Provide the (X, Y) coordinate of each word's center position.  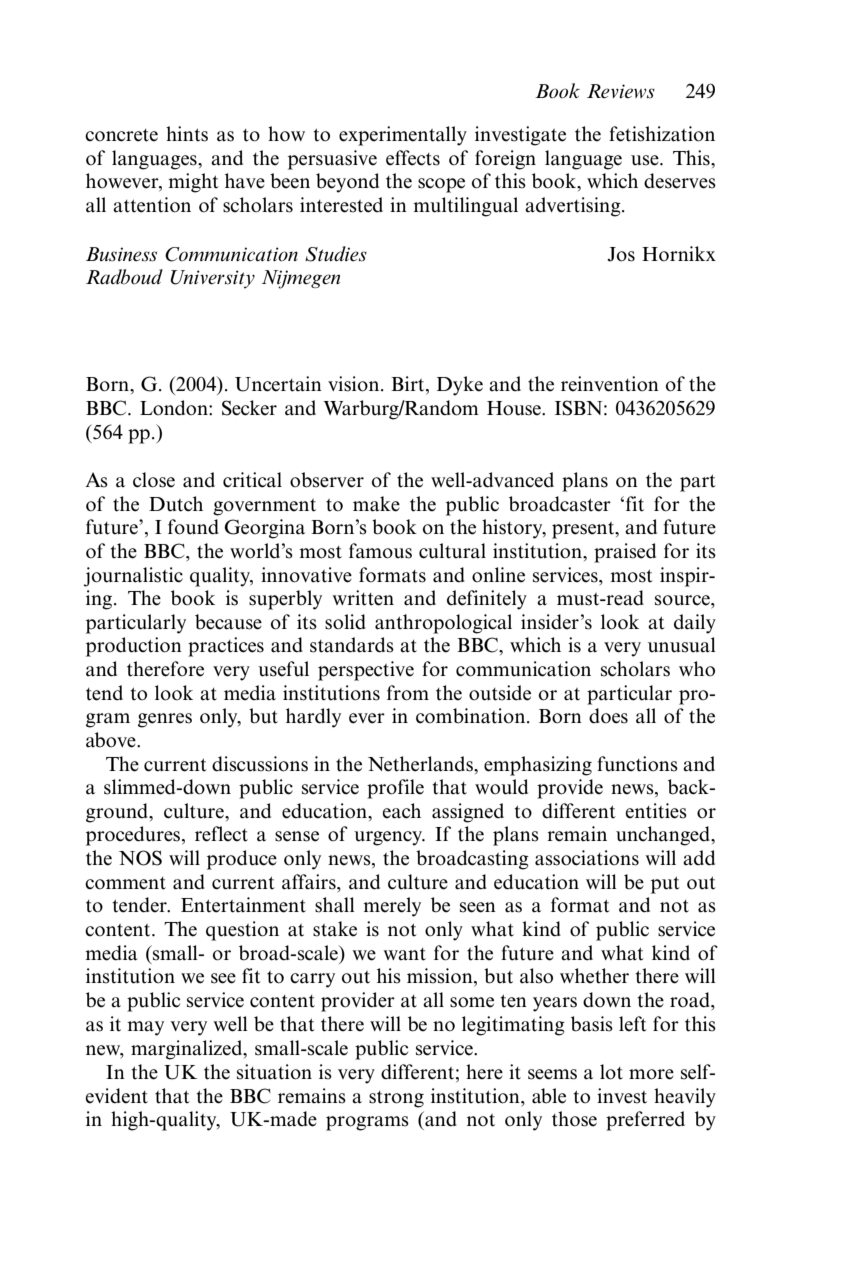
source (683, 600)
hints (187, 134)
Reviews (621, 91)
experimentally (403, 136)
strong (396, 1099)
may (145, 1028)
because (228, 622)
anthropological (443, 624)
